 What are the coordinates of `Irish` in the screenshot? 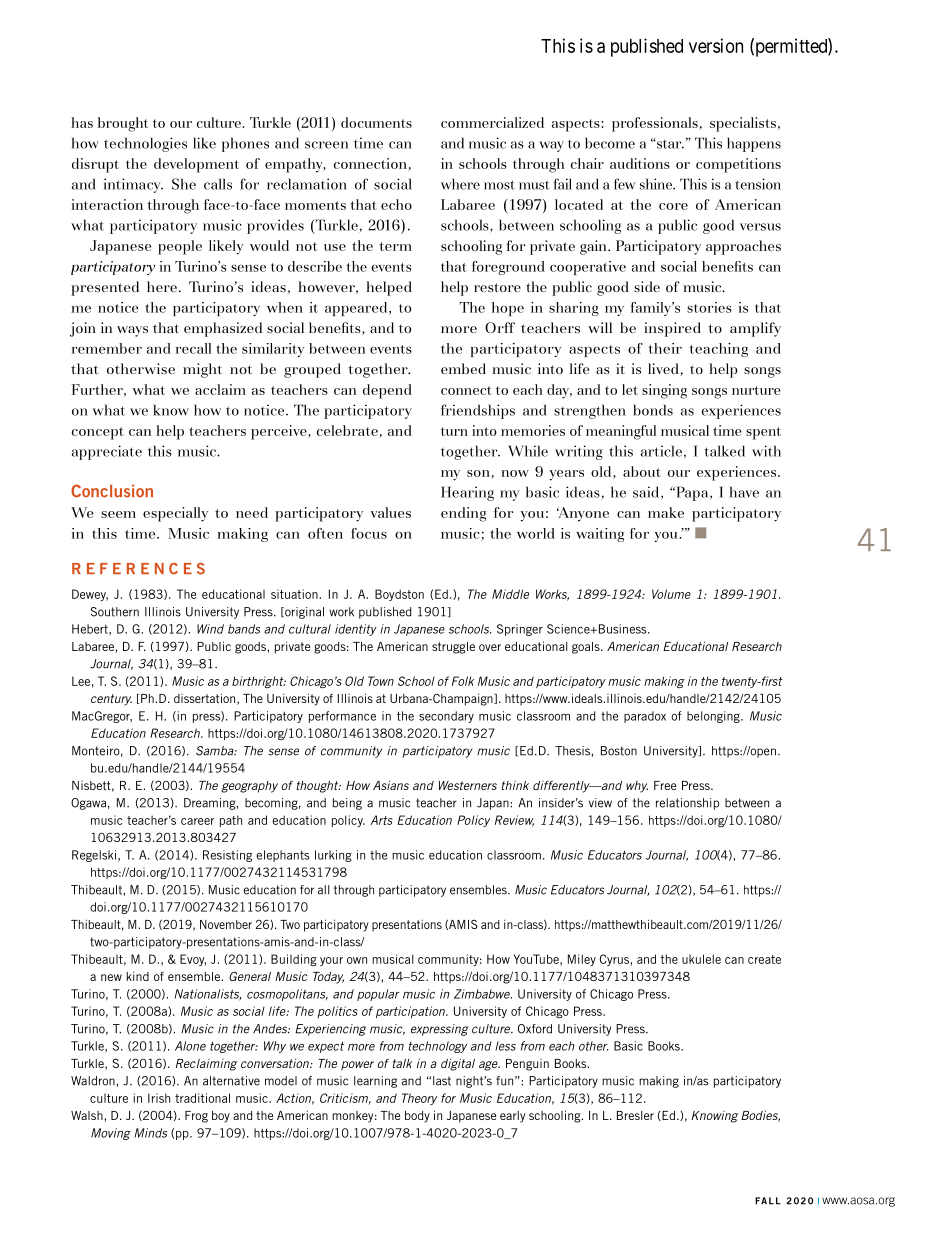 It's located at (159, 1098).
